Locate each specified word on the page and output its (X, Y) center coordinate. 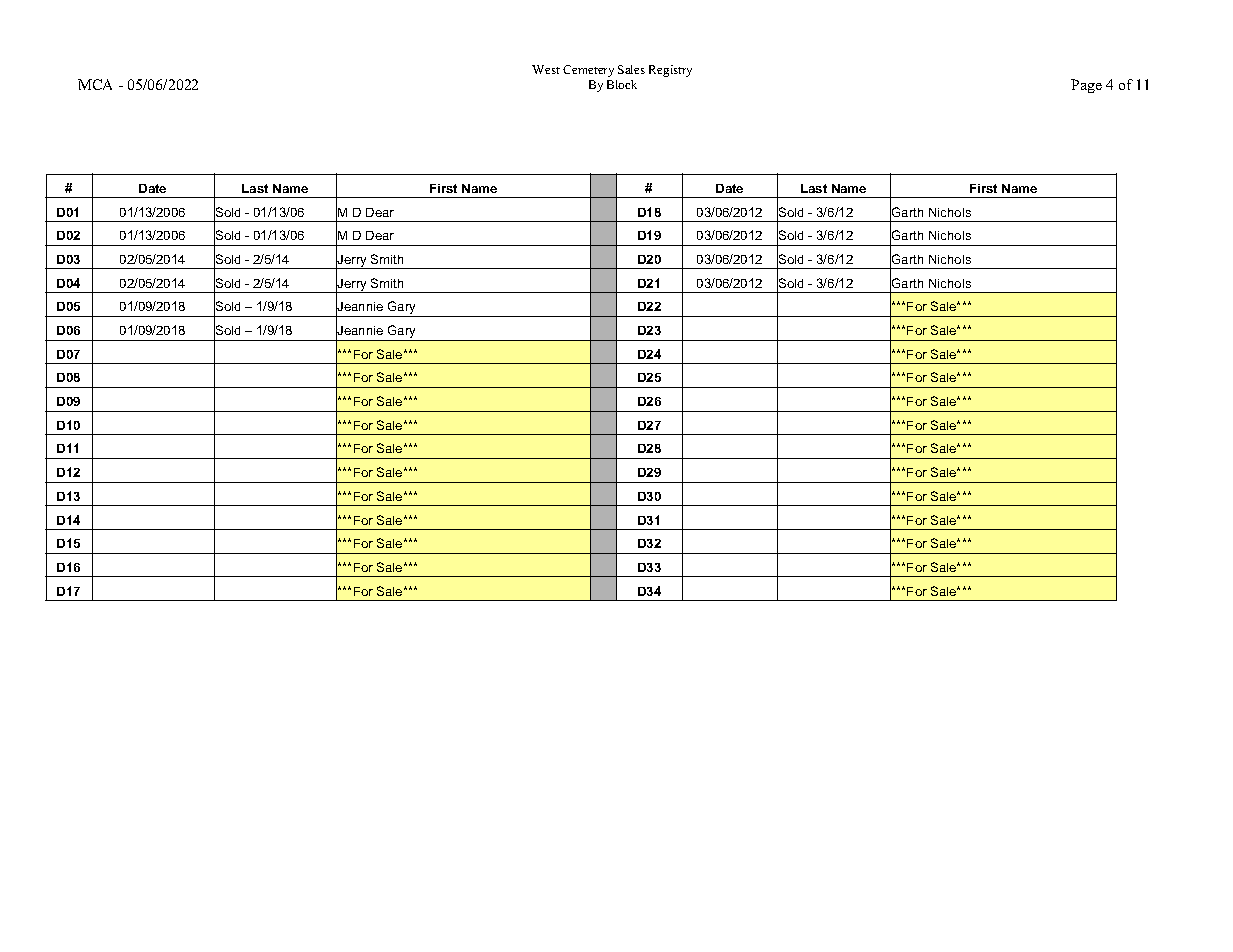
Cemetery (588, 71)
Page (1086, 86)
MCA (95, 84)
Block (622, 84)
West (546, 69)
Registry (670, 71)
